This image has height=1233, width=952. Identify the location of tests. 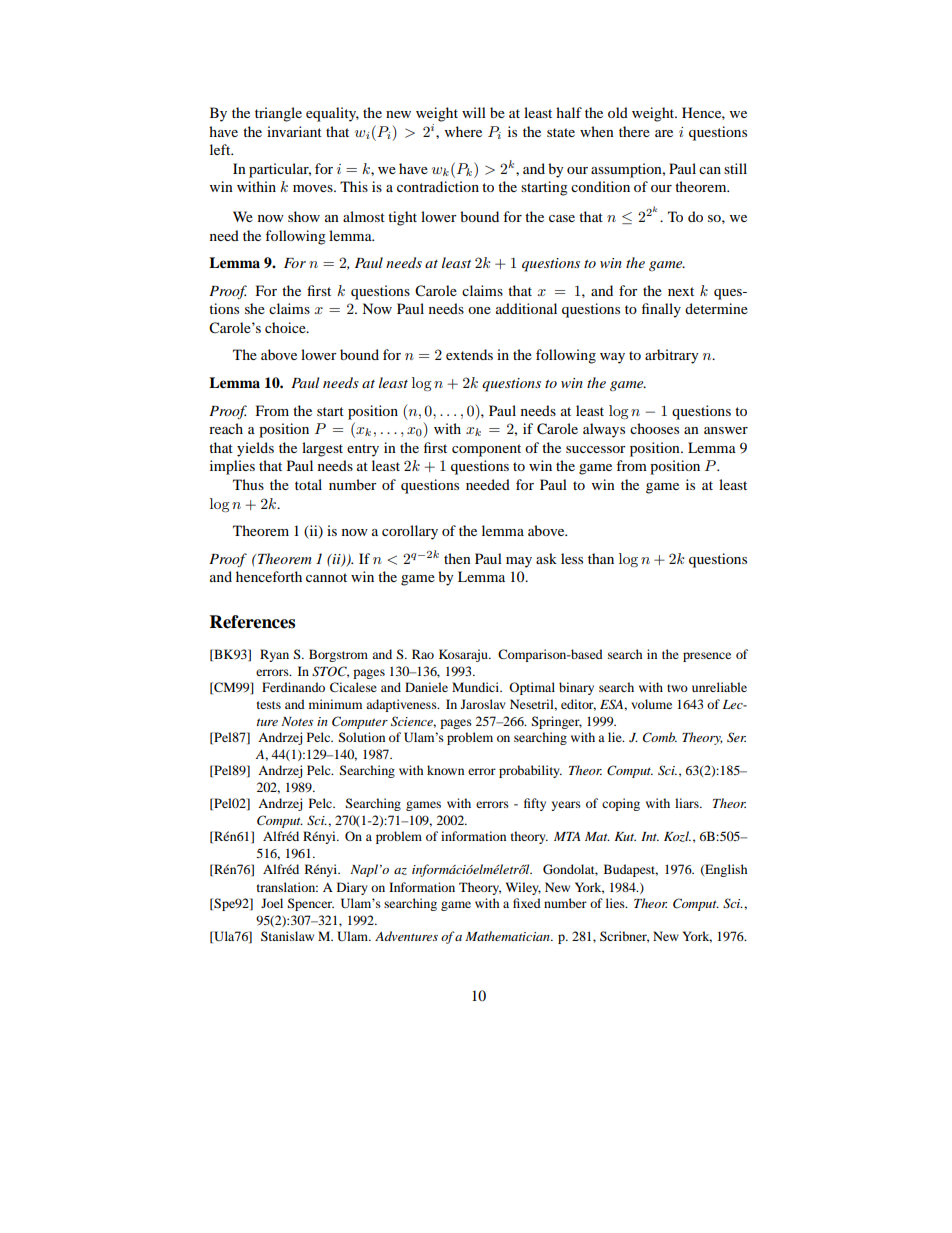
(269, 705).
